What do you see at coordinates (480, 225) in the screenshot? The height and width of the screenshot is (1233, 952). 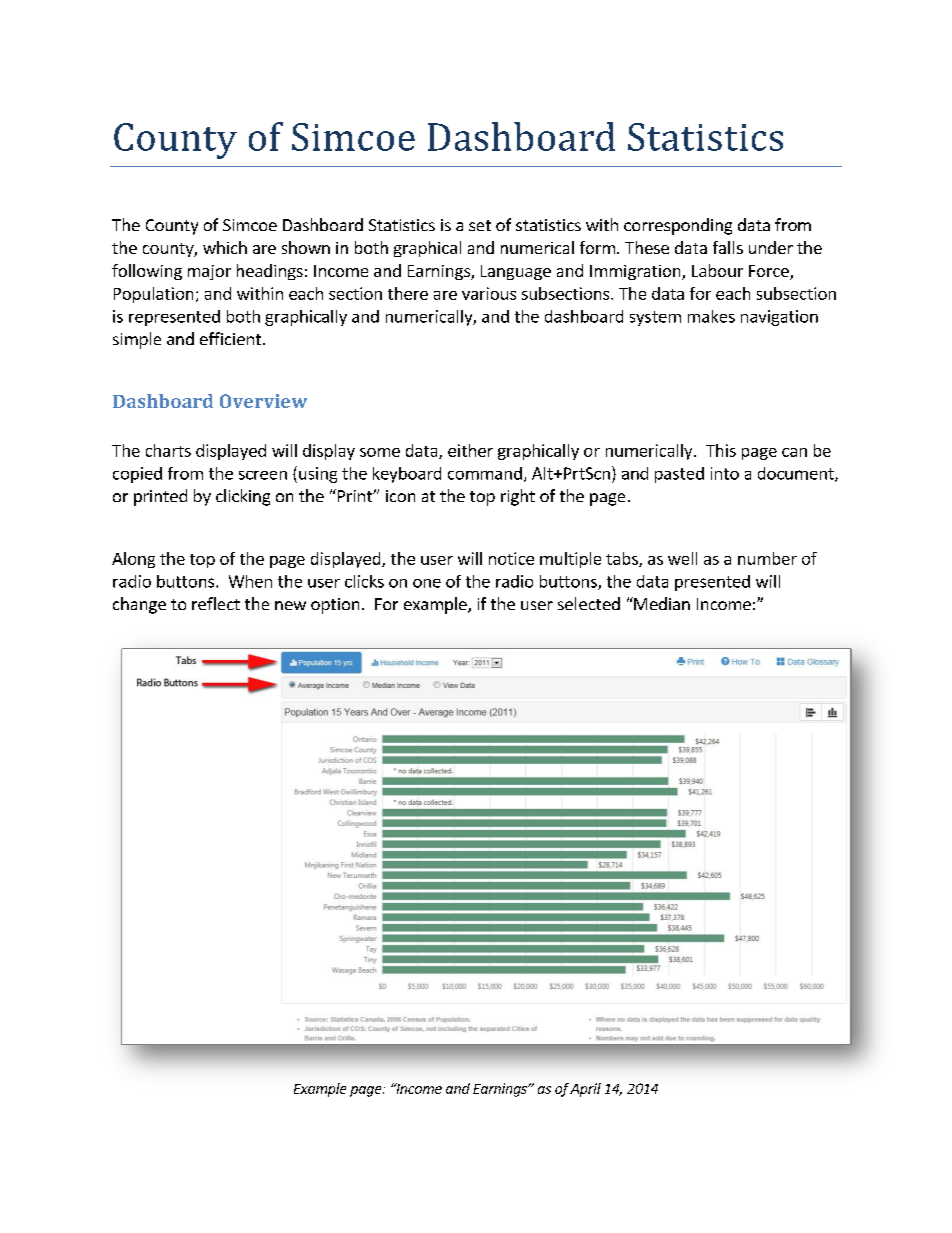 I see `set` at bounding box center [480, 225].
